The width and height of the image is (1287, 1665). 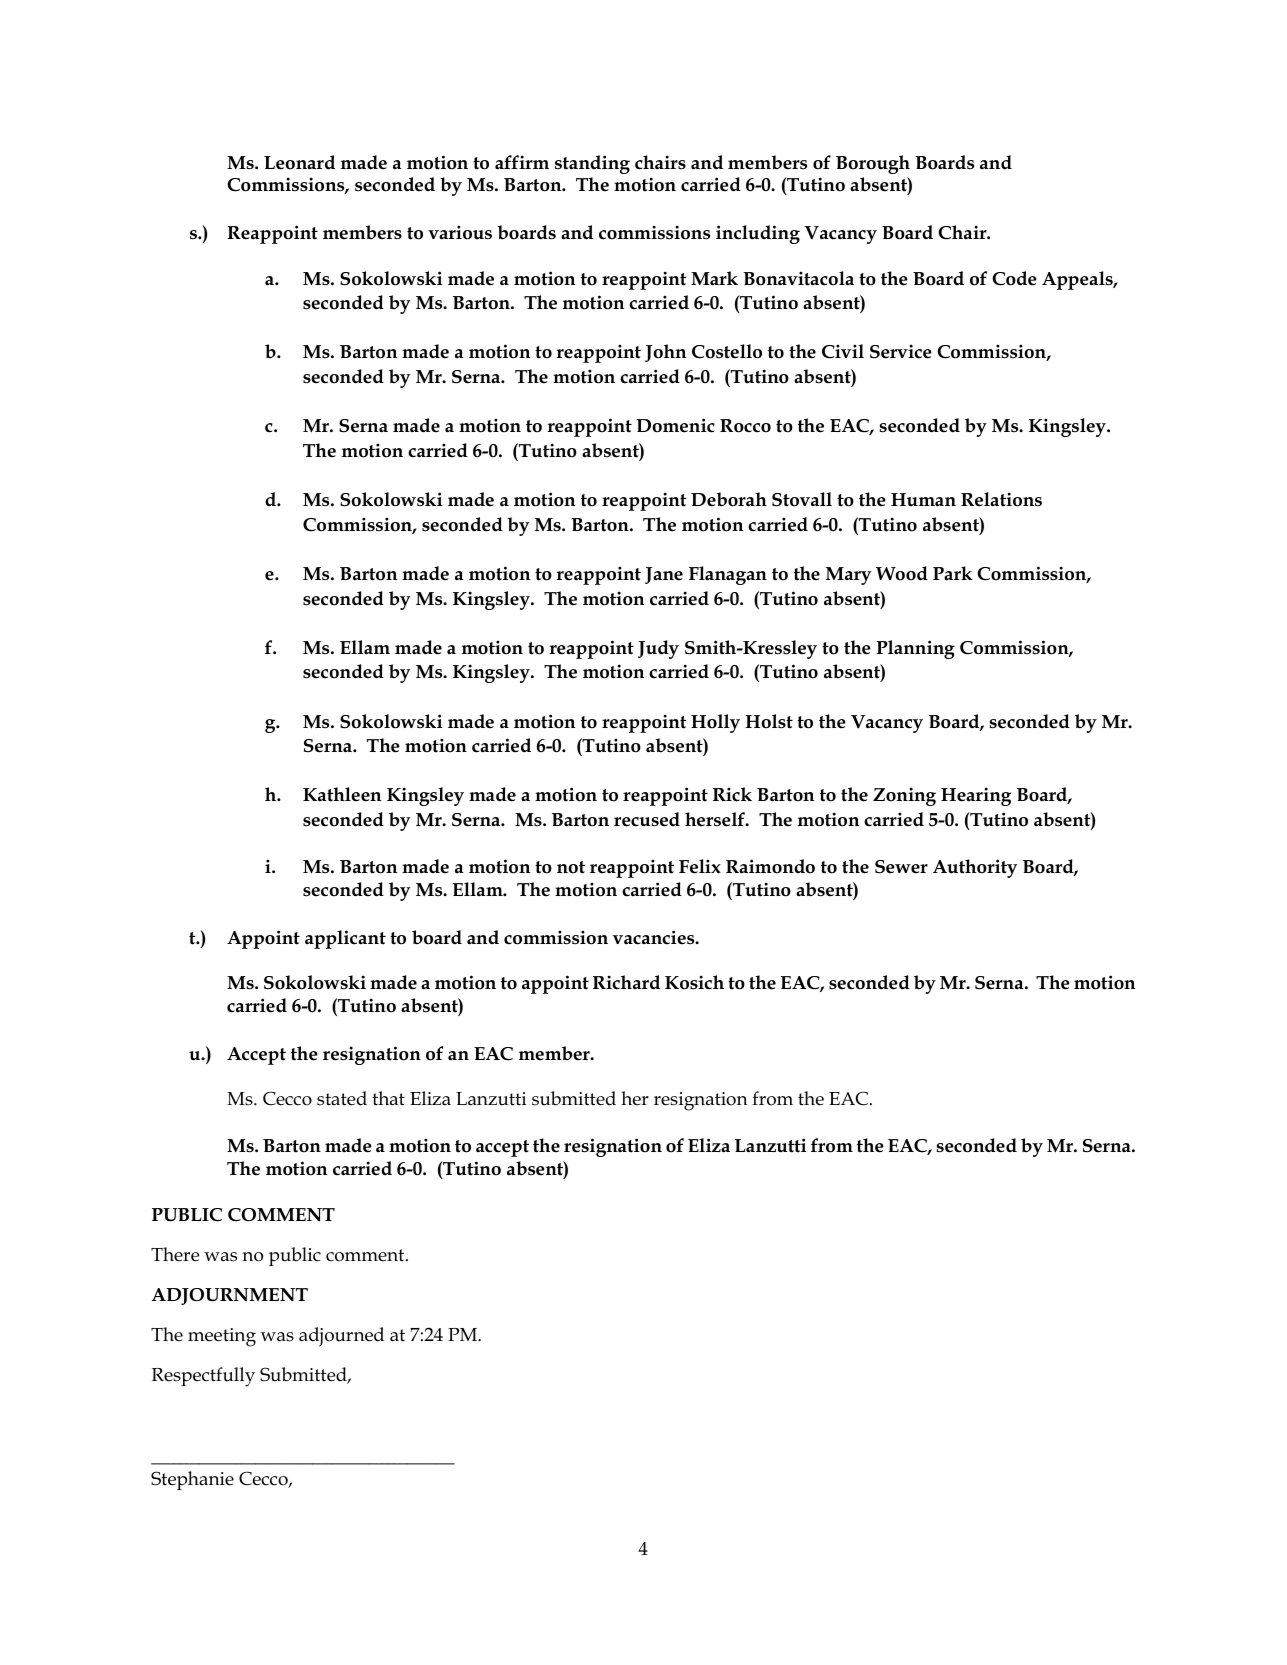 I want to click on Borough, so click(x=873, y=164).
